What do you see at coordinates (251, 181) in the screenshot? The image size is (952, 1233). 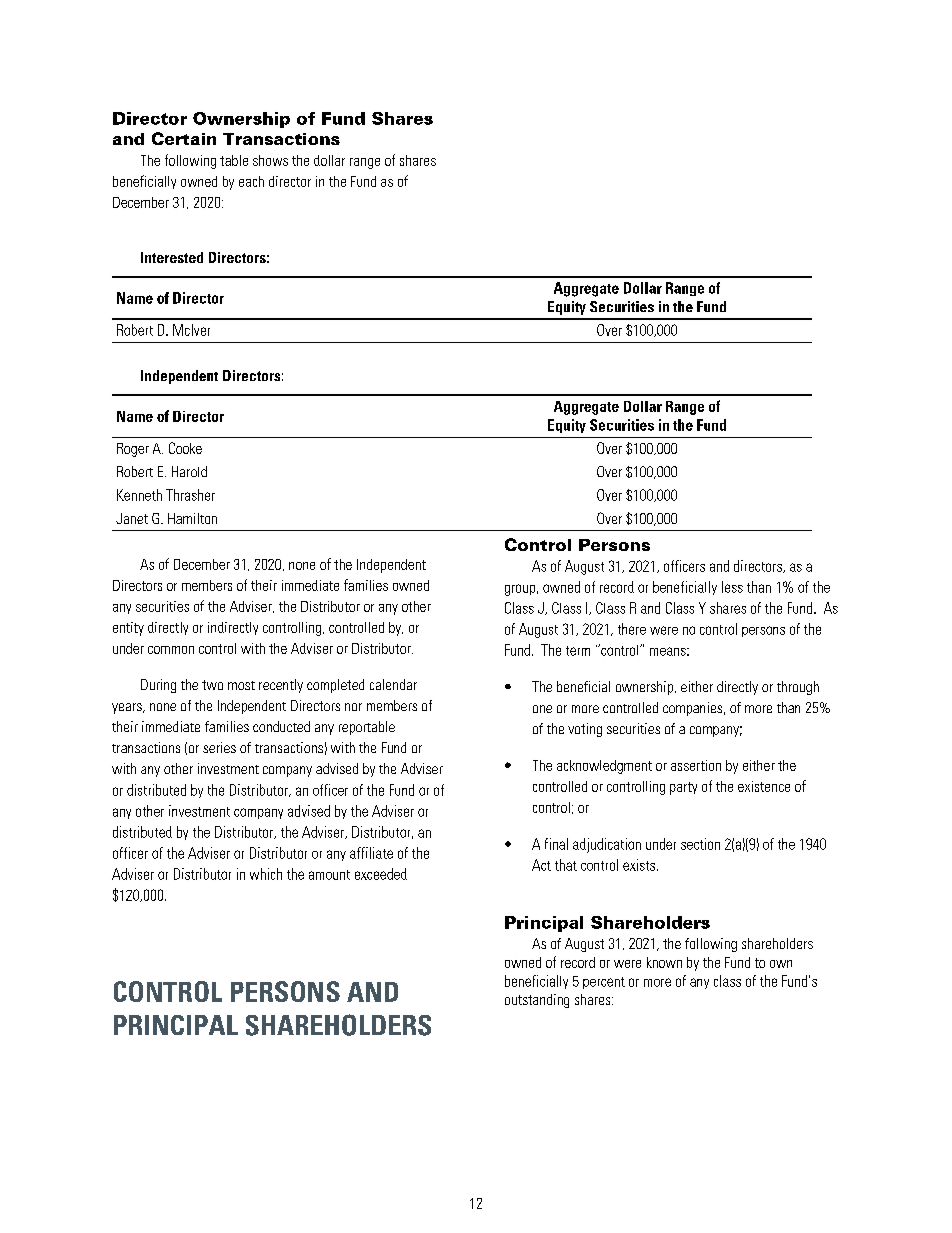 I see `each` at bounding box center [251, 181].
